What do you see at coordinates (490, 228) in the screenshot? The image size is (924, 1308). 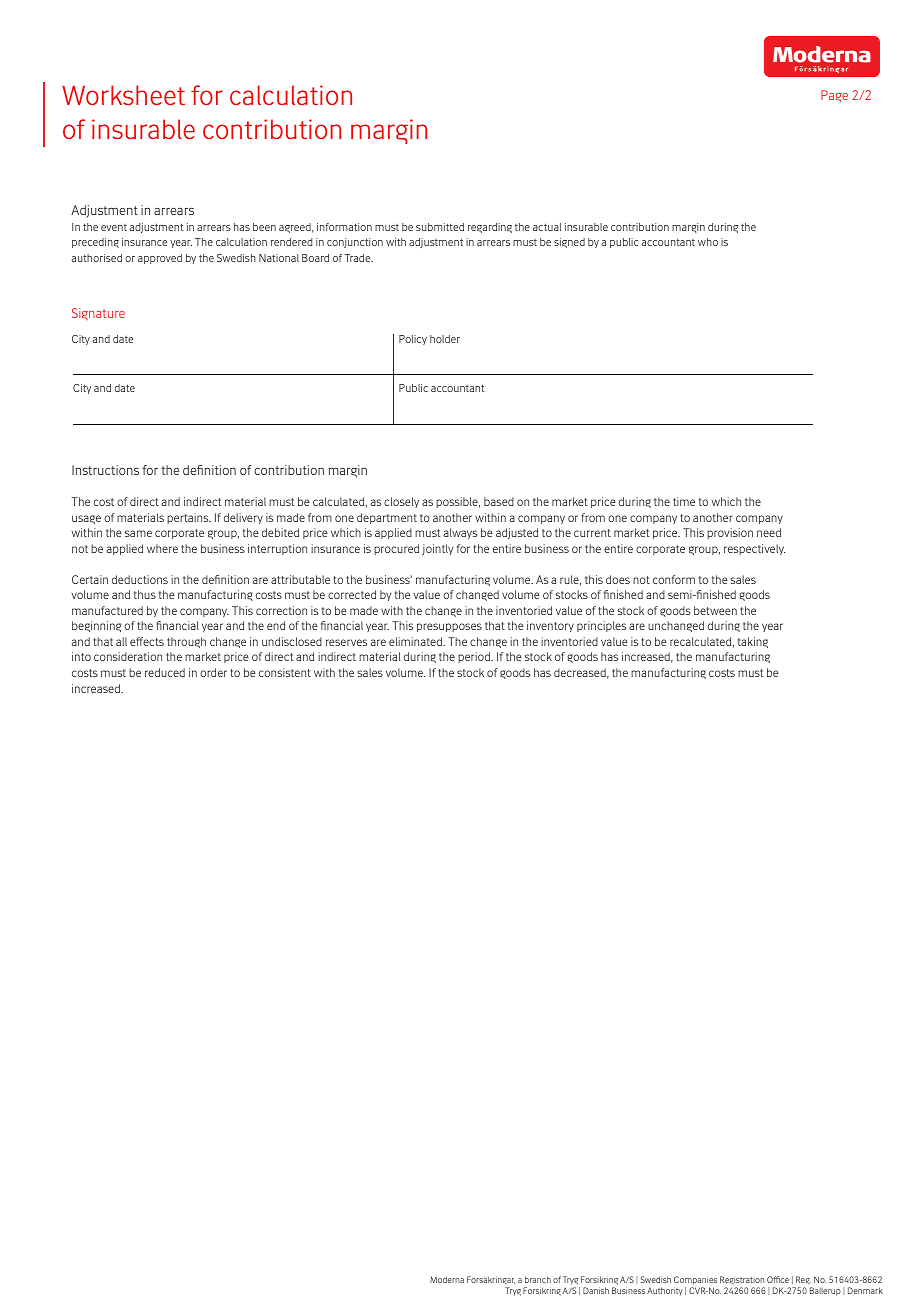 I see `regarding` at bounding box center [490, 228].
